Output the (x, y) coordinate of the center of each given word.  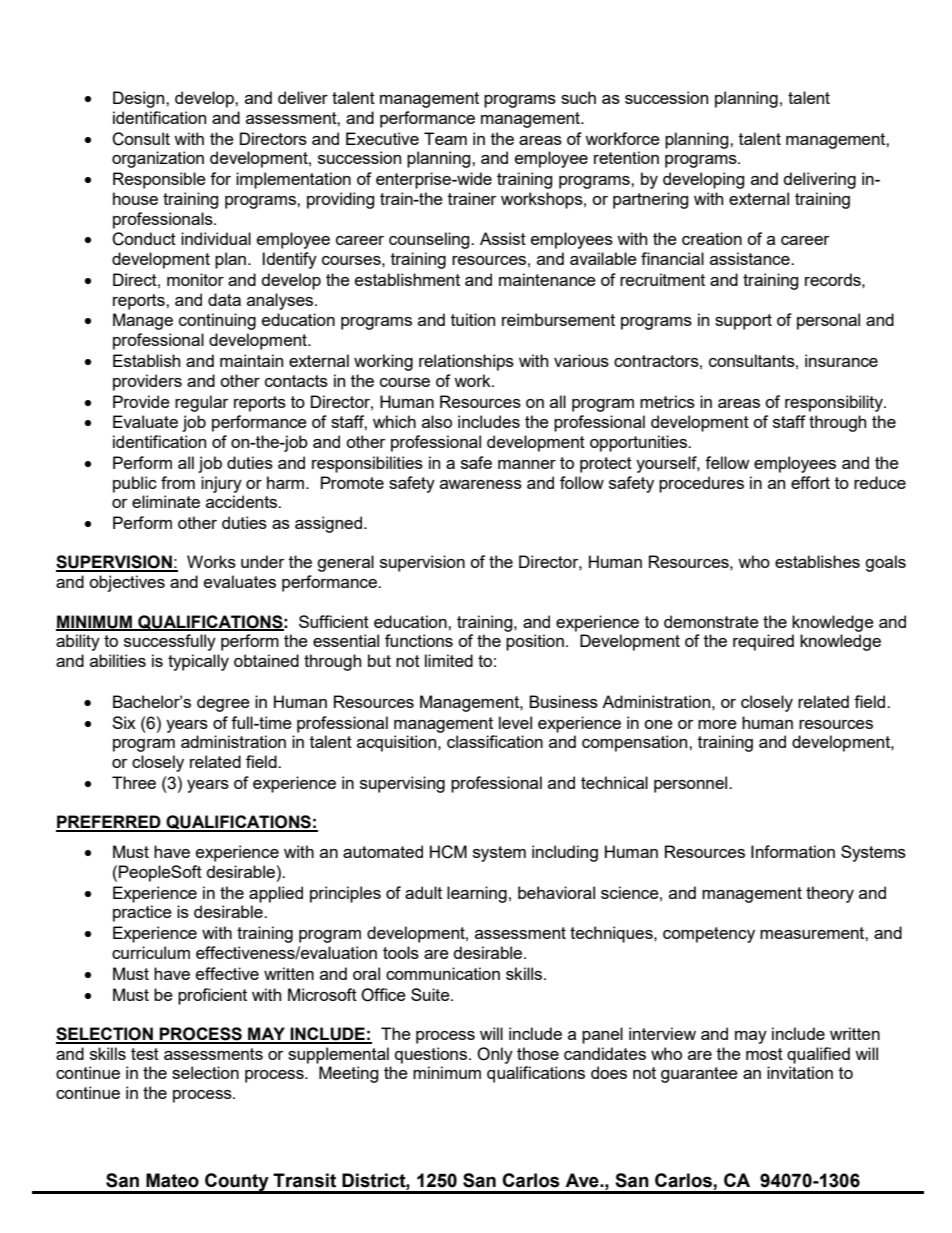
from (178, 482)
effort (810, 482)
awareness (481, 484)
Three (134, 782)
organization (158, 159)
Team (445, 138)
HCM (448, 852)
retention (626, 157)
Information (793, 851)
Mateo (172, 1180)
